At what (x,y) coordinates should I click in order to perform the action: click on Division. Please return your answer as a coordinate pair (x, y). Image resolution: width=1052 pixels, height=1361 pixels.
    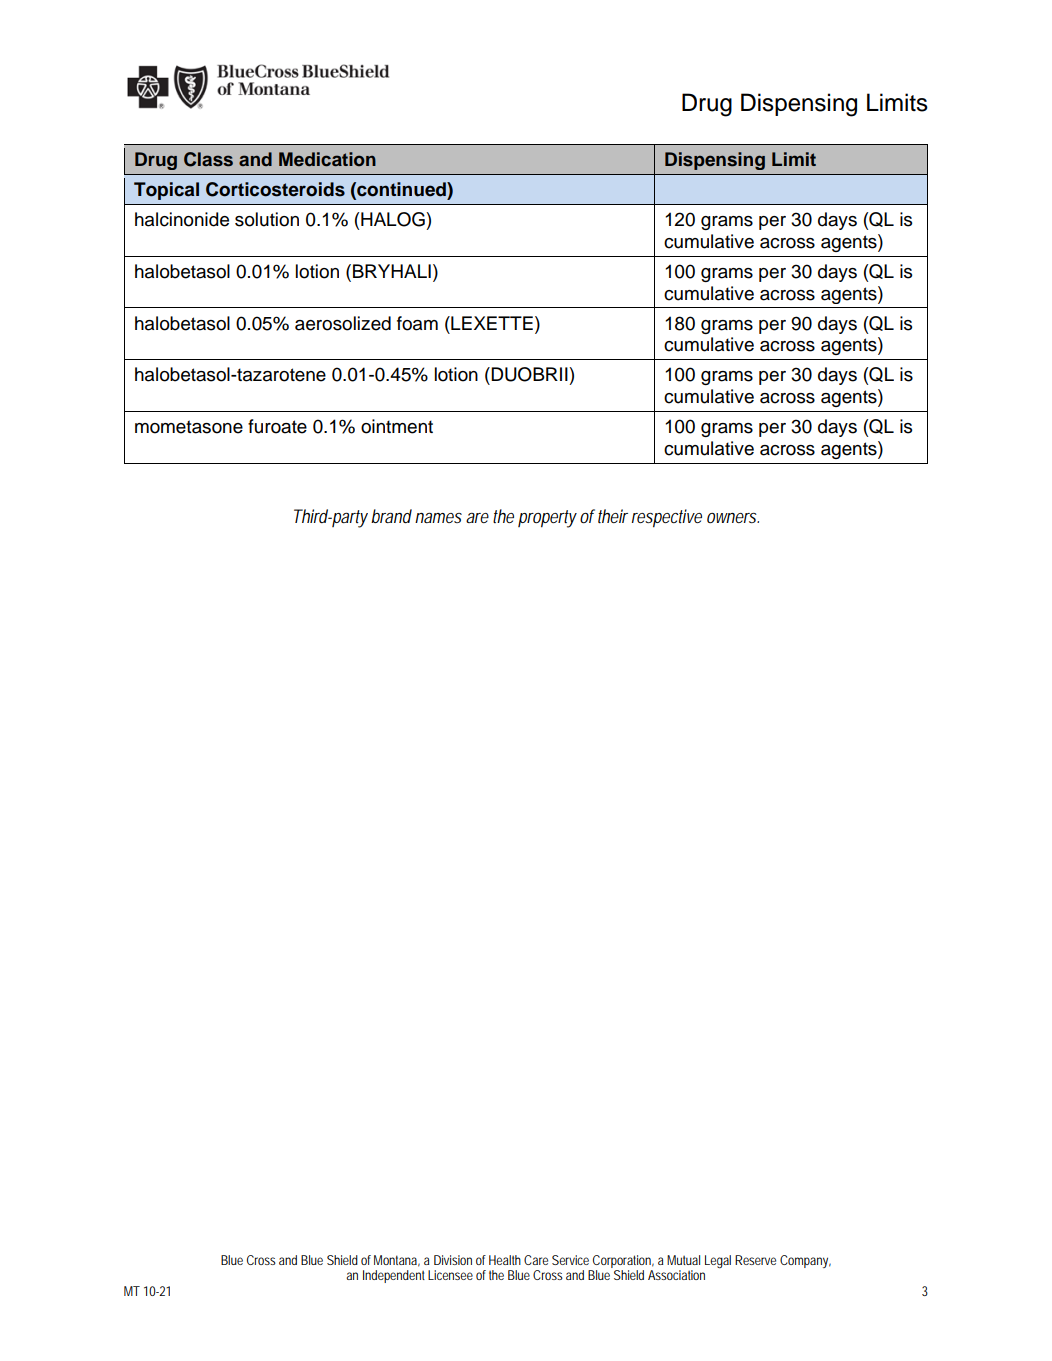
    Looking at the image, I should click on (453, 1260).
